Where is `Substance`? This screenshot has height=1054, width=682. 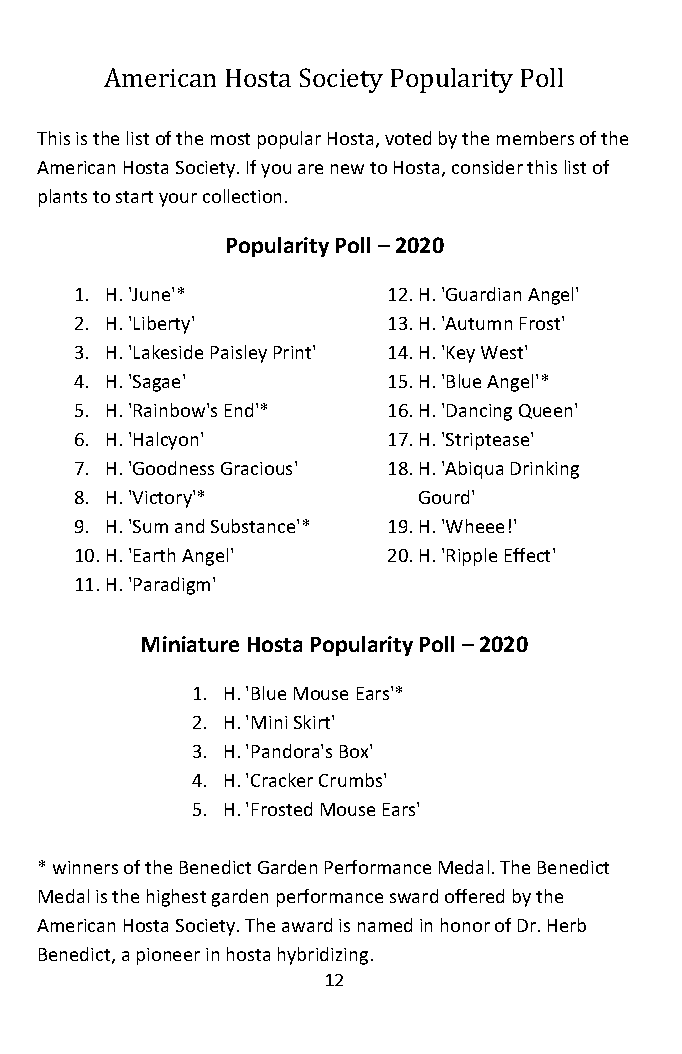
Substance is located at coordinates (254, 526).
